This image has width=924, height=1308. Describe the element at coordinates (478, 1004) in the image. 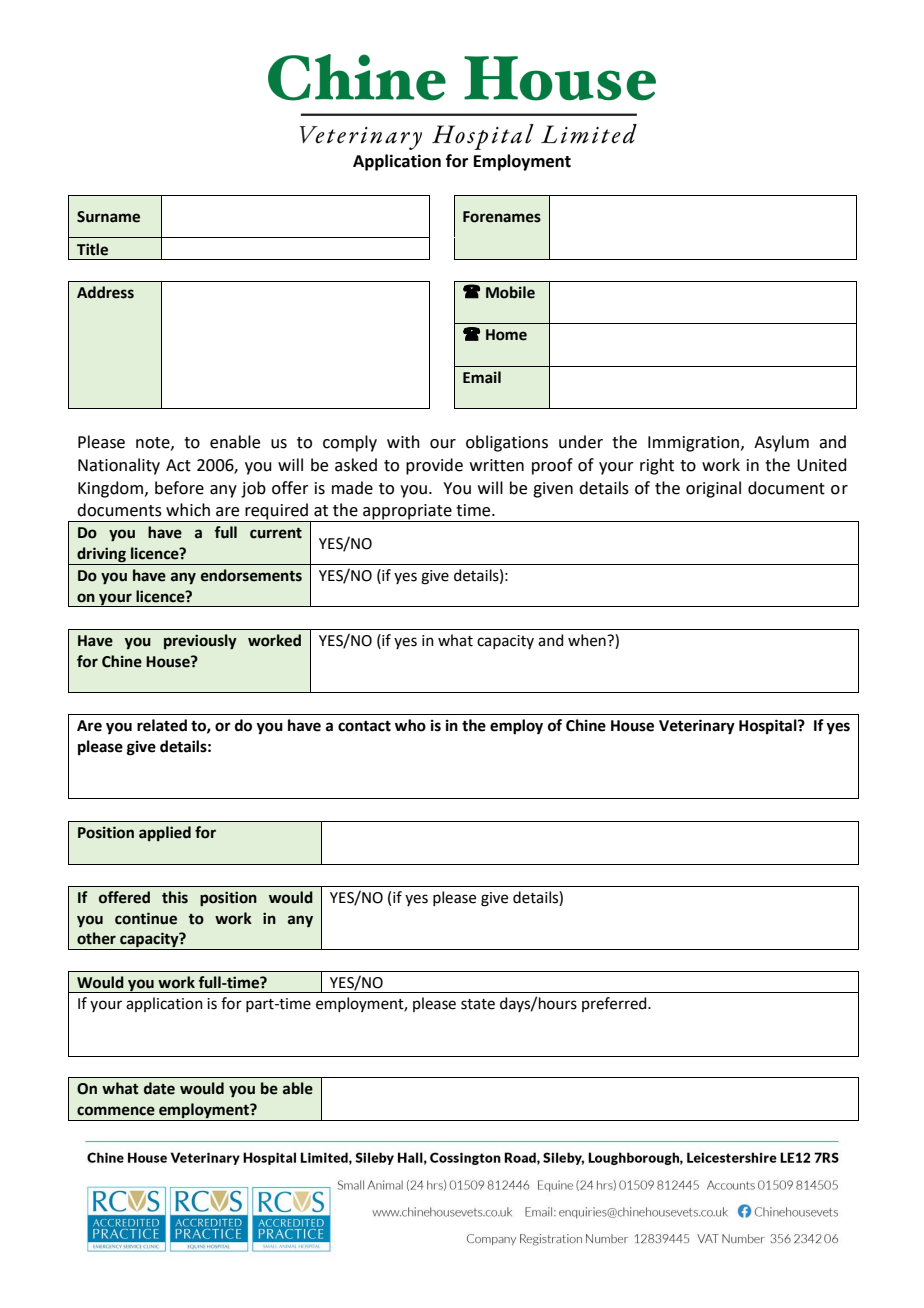

I see `state` at that location.
